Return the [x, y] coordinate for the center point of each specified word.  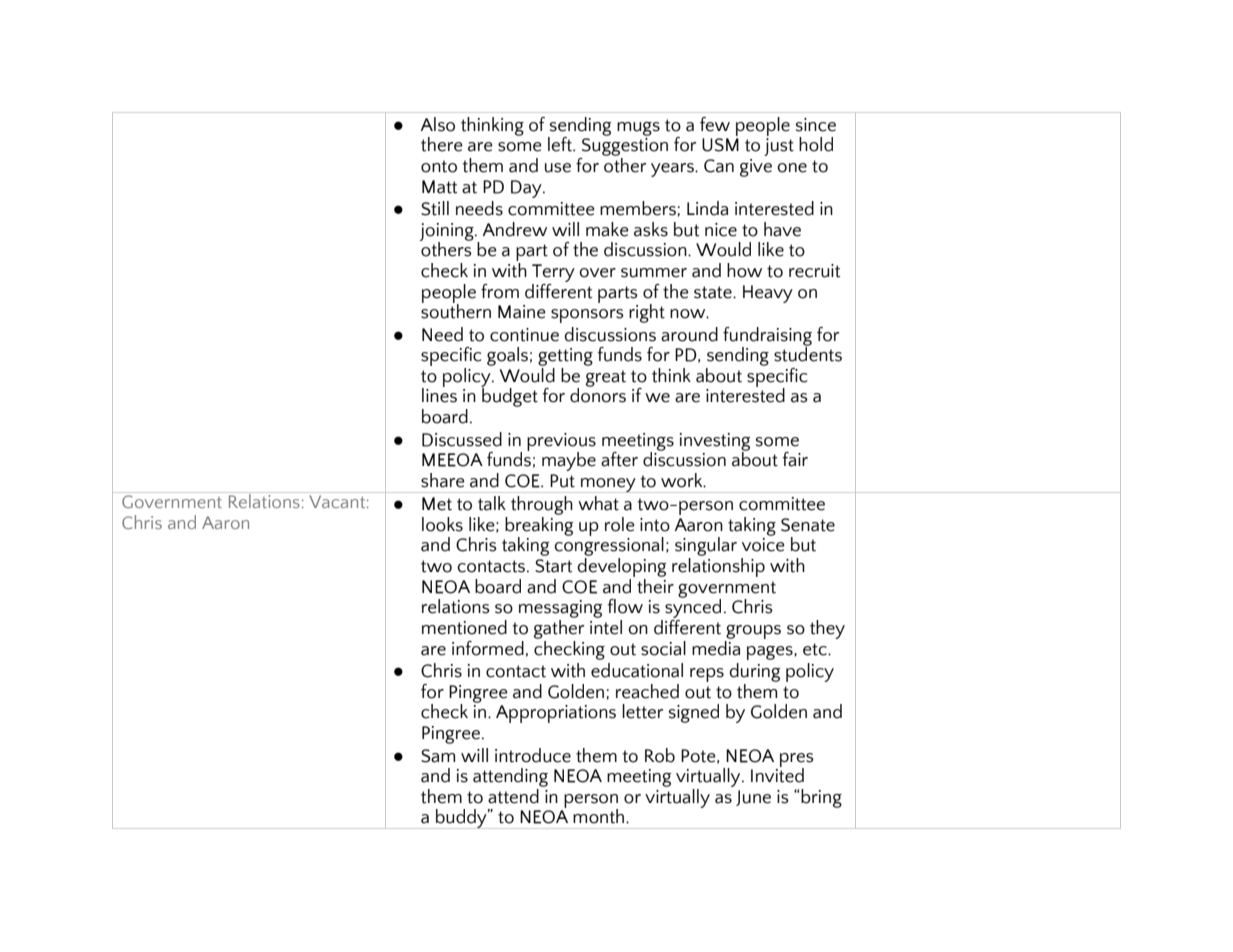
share [442, 480]
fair [795, 459]
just [779, 147]
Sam [438, 756]
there [441, 144]
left [561, 144]
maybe [569, 461]
